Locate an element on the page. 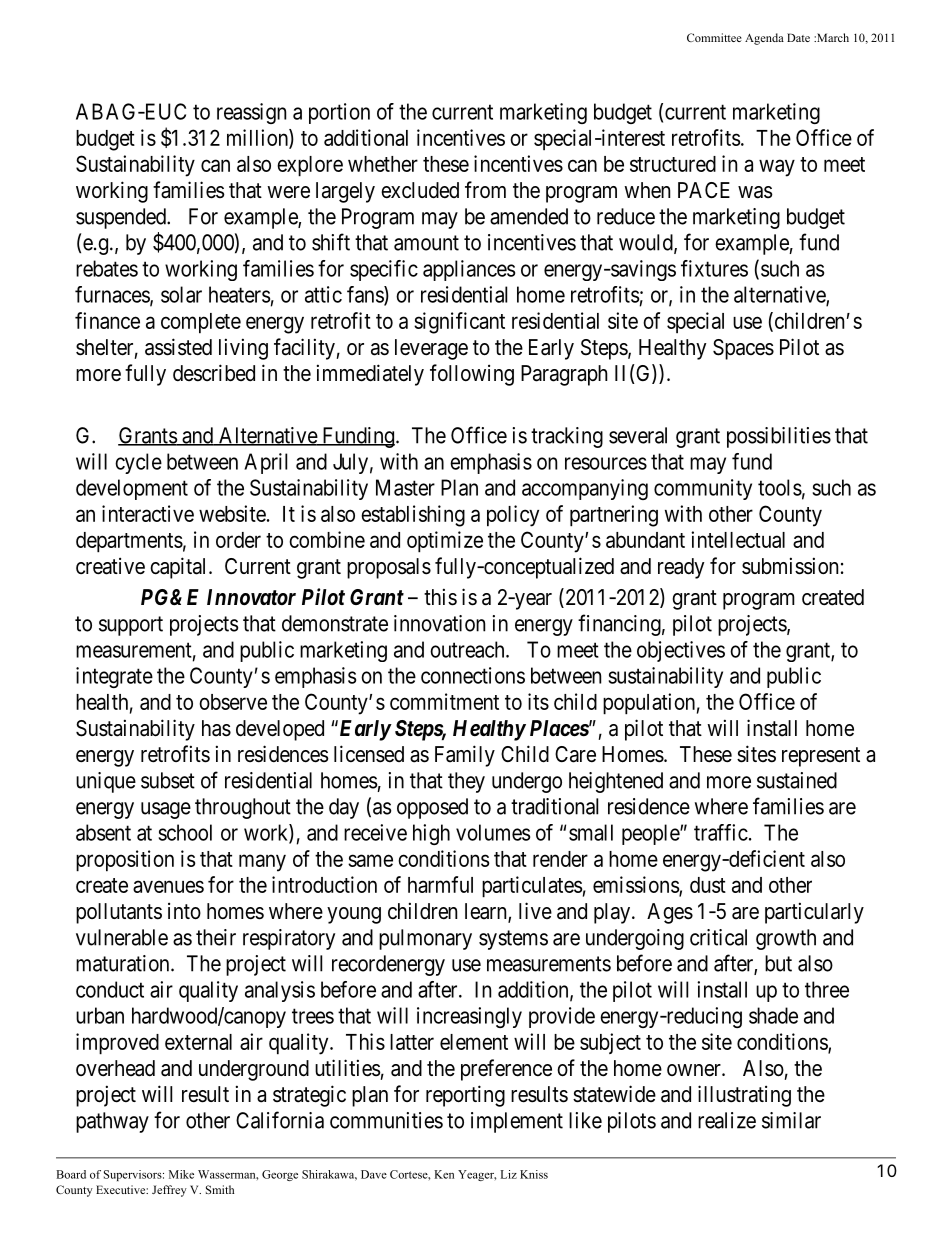 Image resolution: width=952 pixels, height=1233 pixels. reassign is located at coordinates (251, 113).
